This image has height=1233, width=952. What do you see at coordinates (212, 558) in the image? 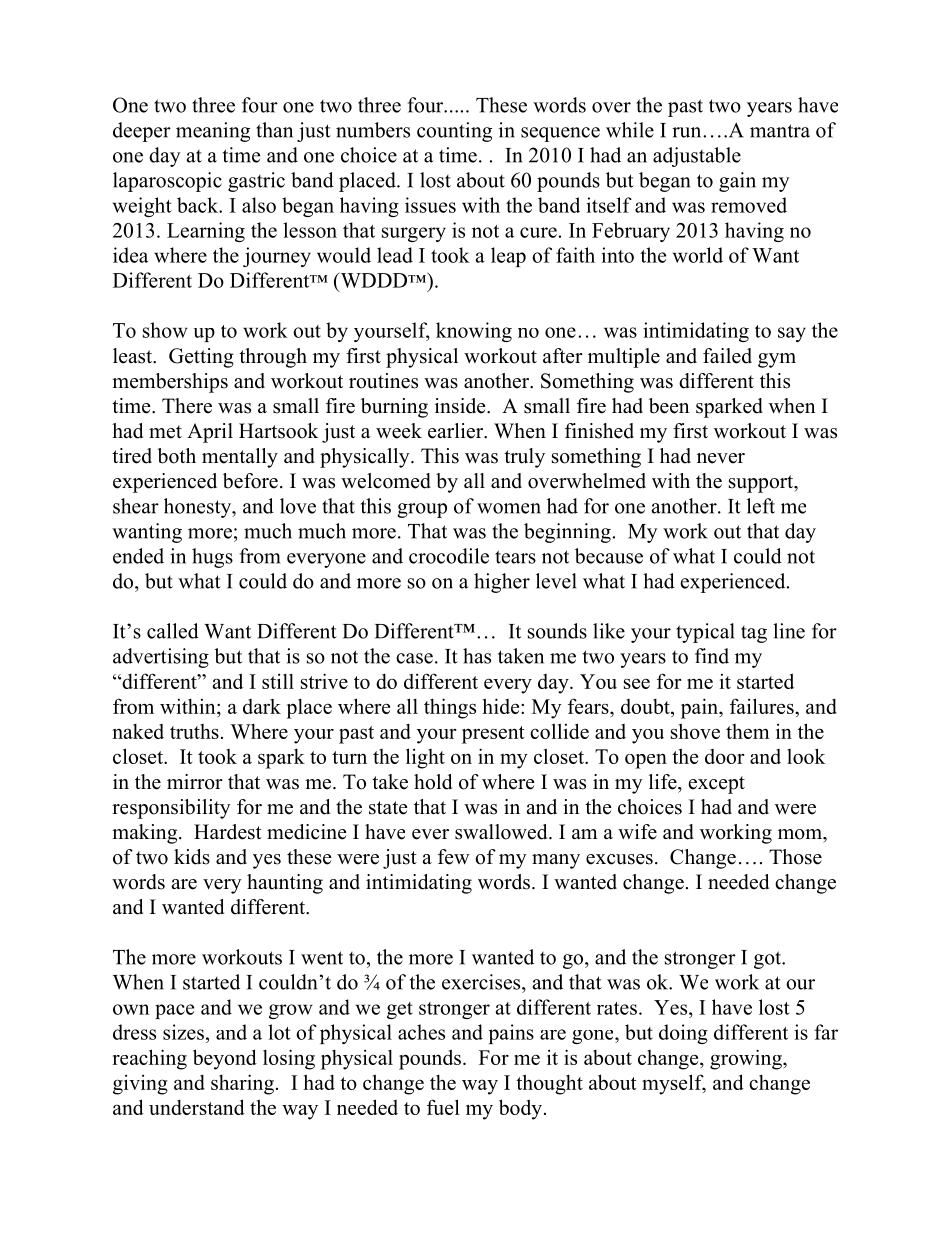
I see `hugs` at bounding box center [212, 558].
